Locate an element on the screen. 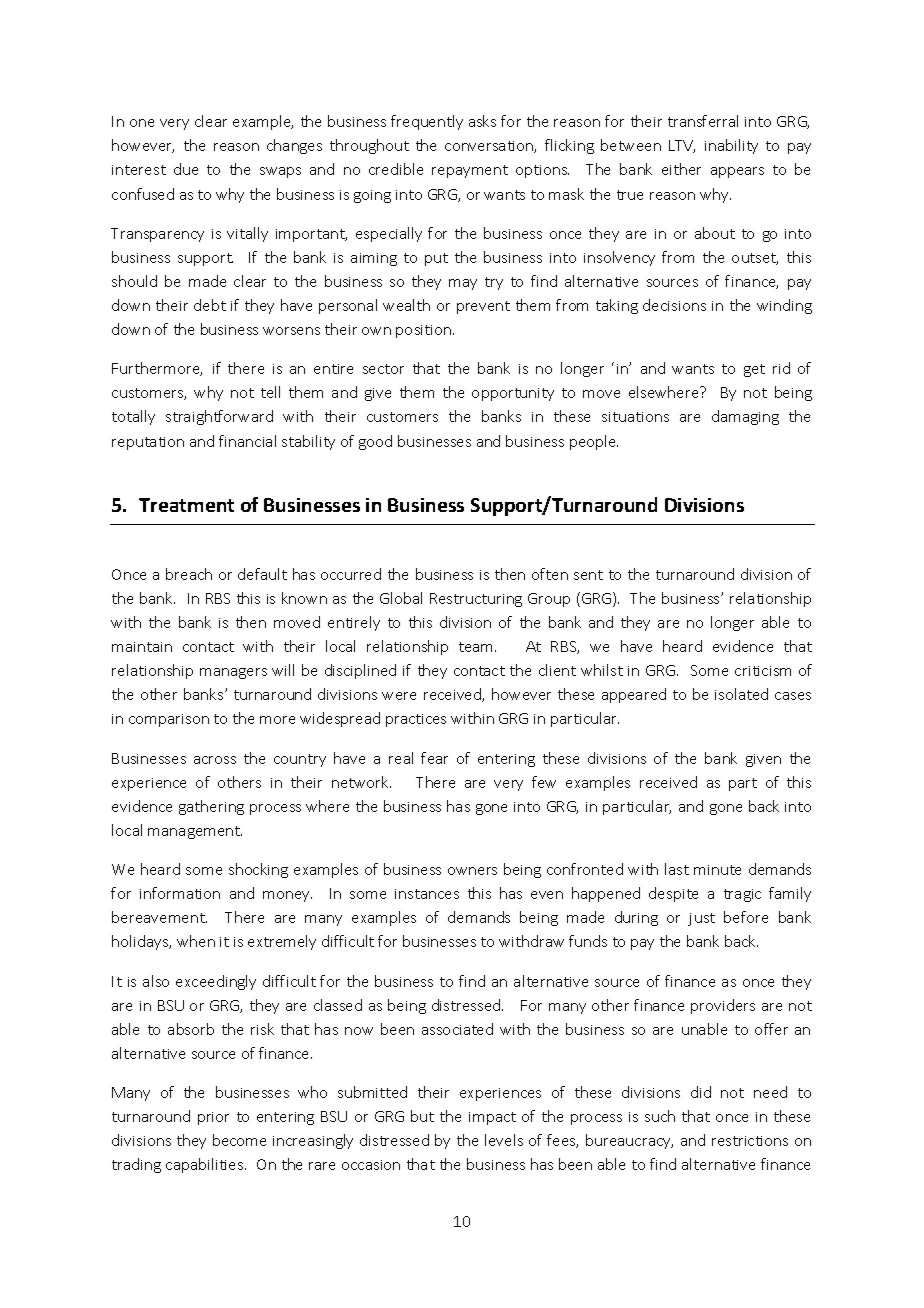 This screenshot has width=924, height=1308. team is located at coordinates (477, 647).
